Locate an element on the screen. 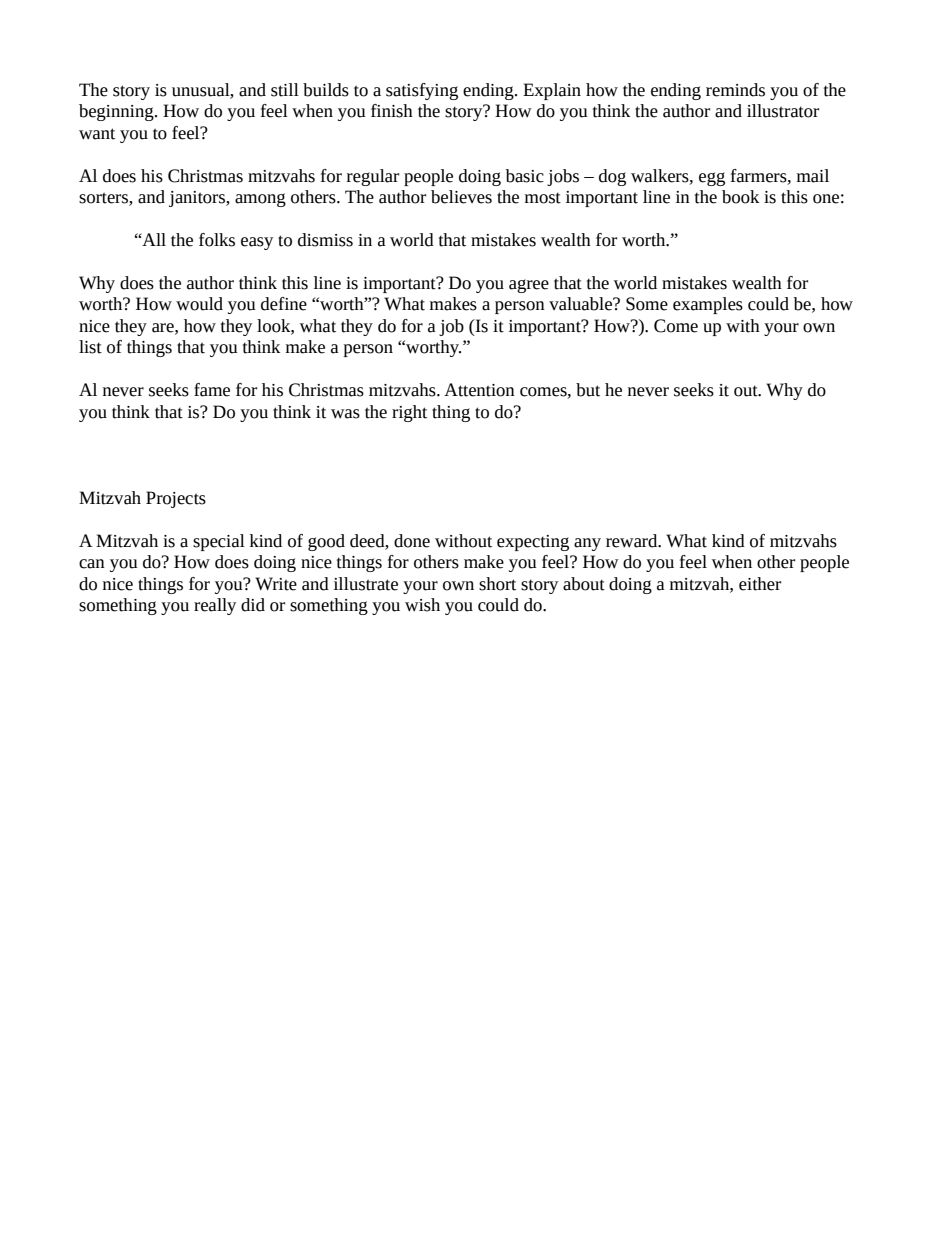  book is located at coordinates (740, 197).
